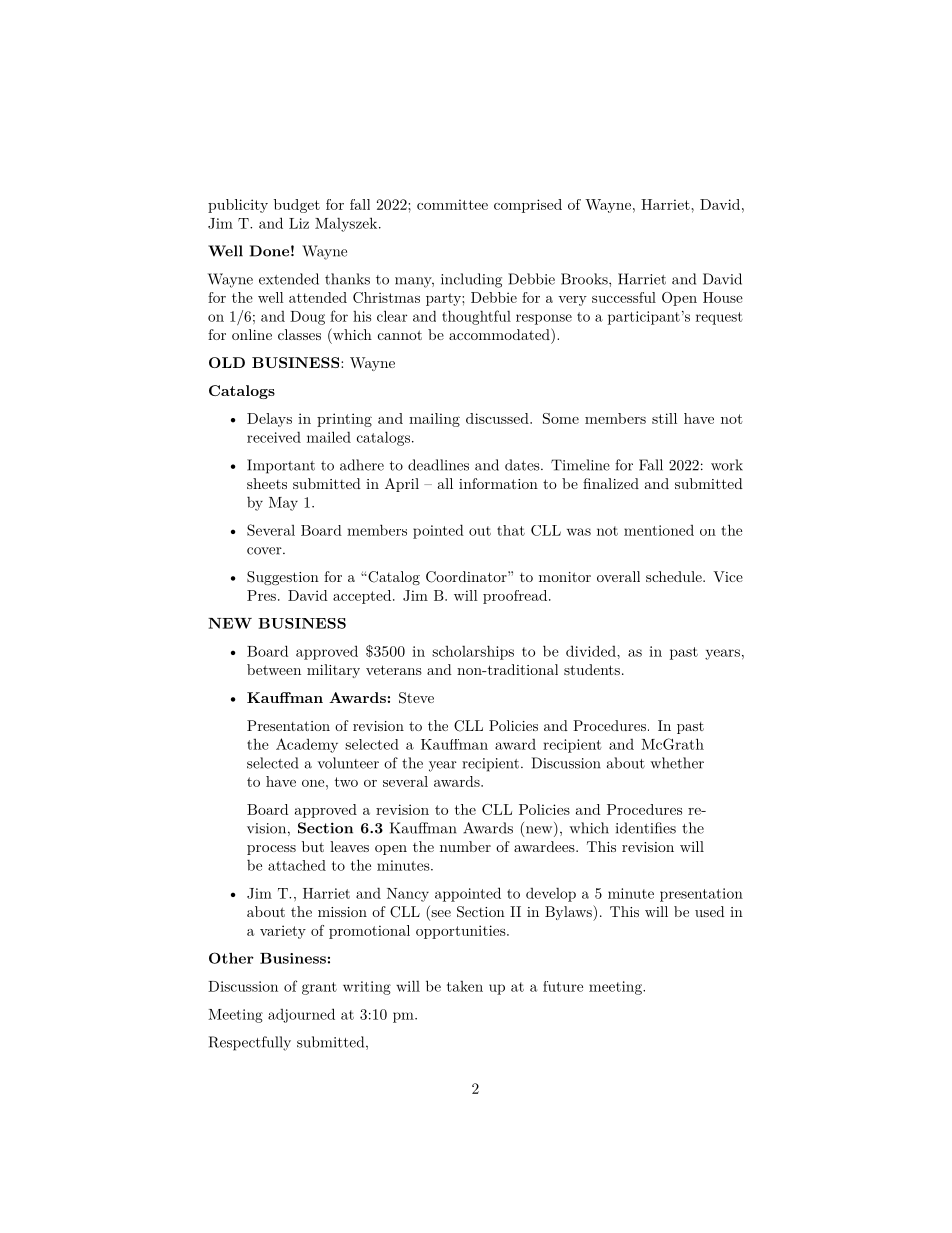 The height and width of the screenshot is (1233, 952). Describe the element at coordinates (498, 483) in the screenshot. I see `information` at that location.
